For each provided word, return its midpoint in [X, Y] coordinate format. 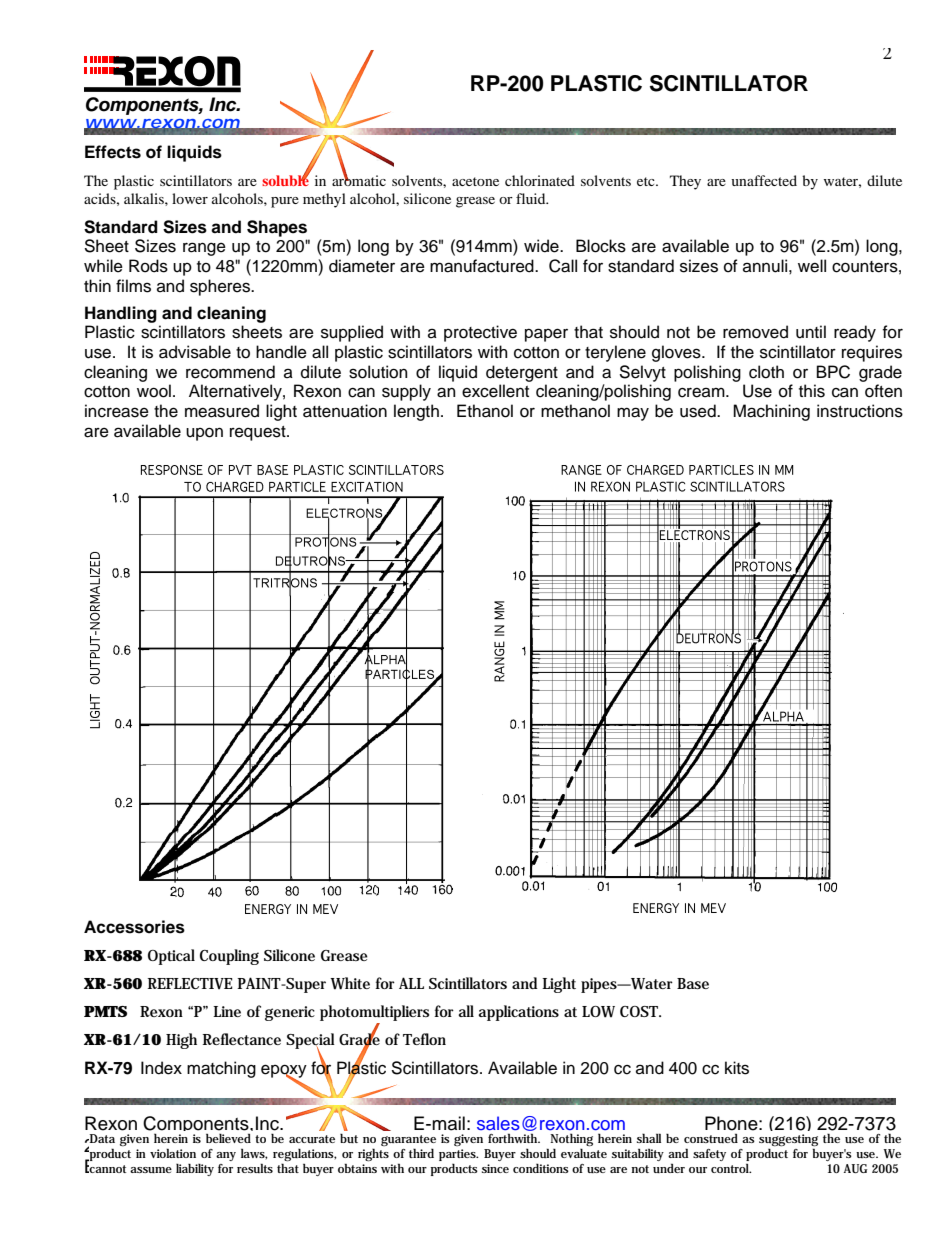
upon [204, 434]
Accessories [134, 927]
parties [458, 1156]
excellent [495, 391]
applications [518, 1013]
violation [173, 1153]
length [416, 412]
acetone [475, 181]
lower [190, 198]
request [259, 433]
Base [693, 983]
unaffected [764, 180]
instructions [860, 411]
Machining [771, 412]
